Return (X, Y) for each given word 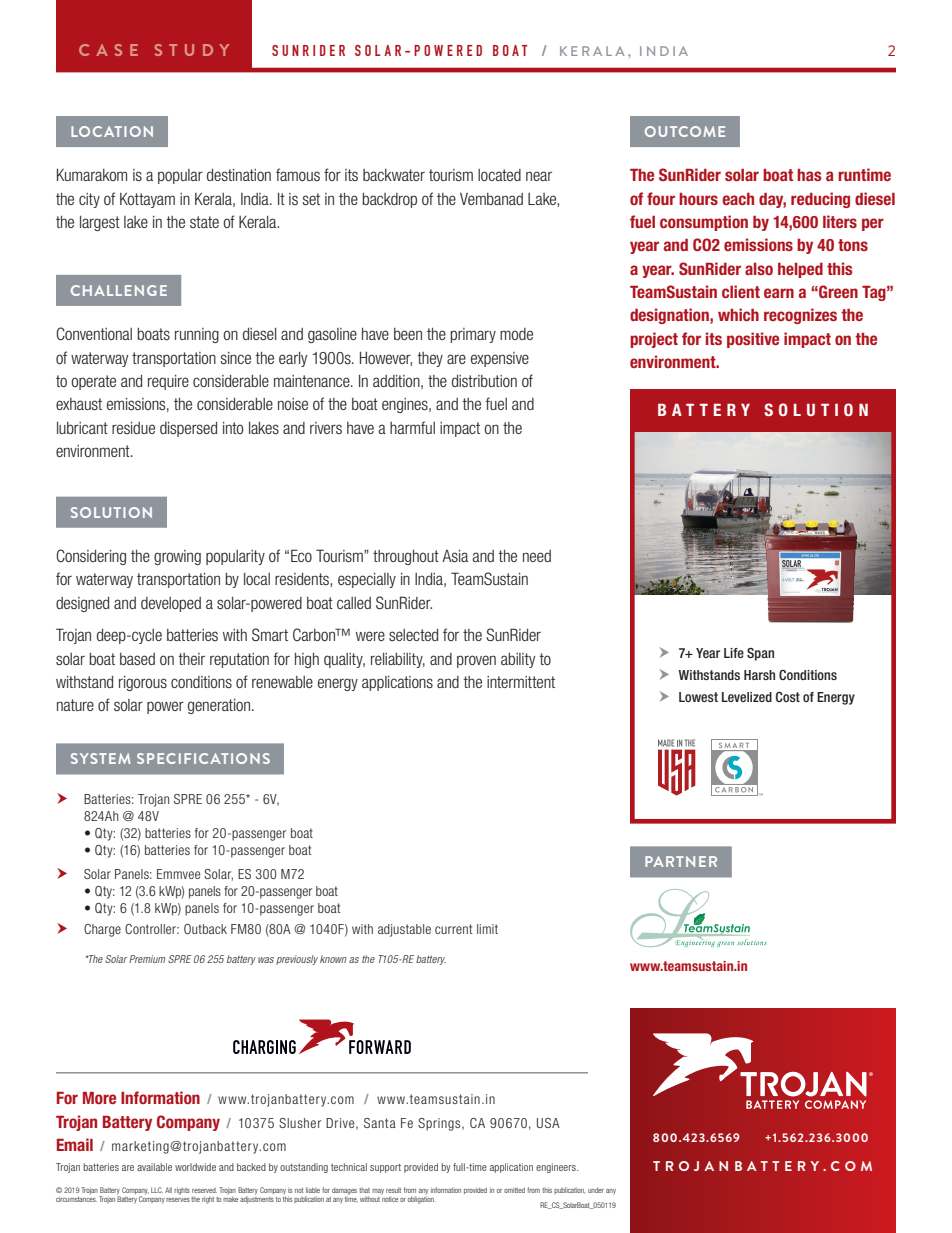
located (499, 175)
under (596, 1190)
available (154, 1167)
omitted (514, 1190)
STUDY (192, 50)
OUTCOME (685, 131)
